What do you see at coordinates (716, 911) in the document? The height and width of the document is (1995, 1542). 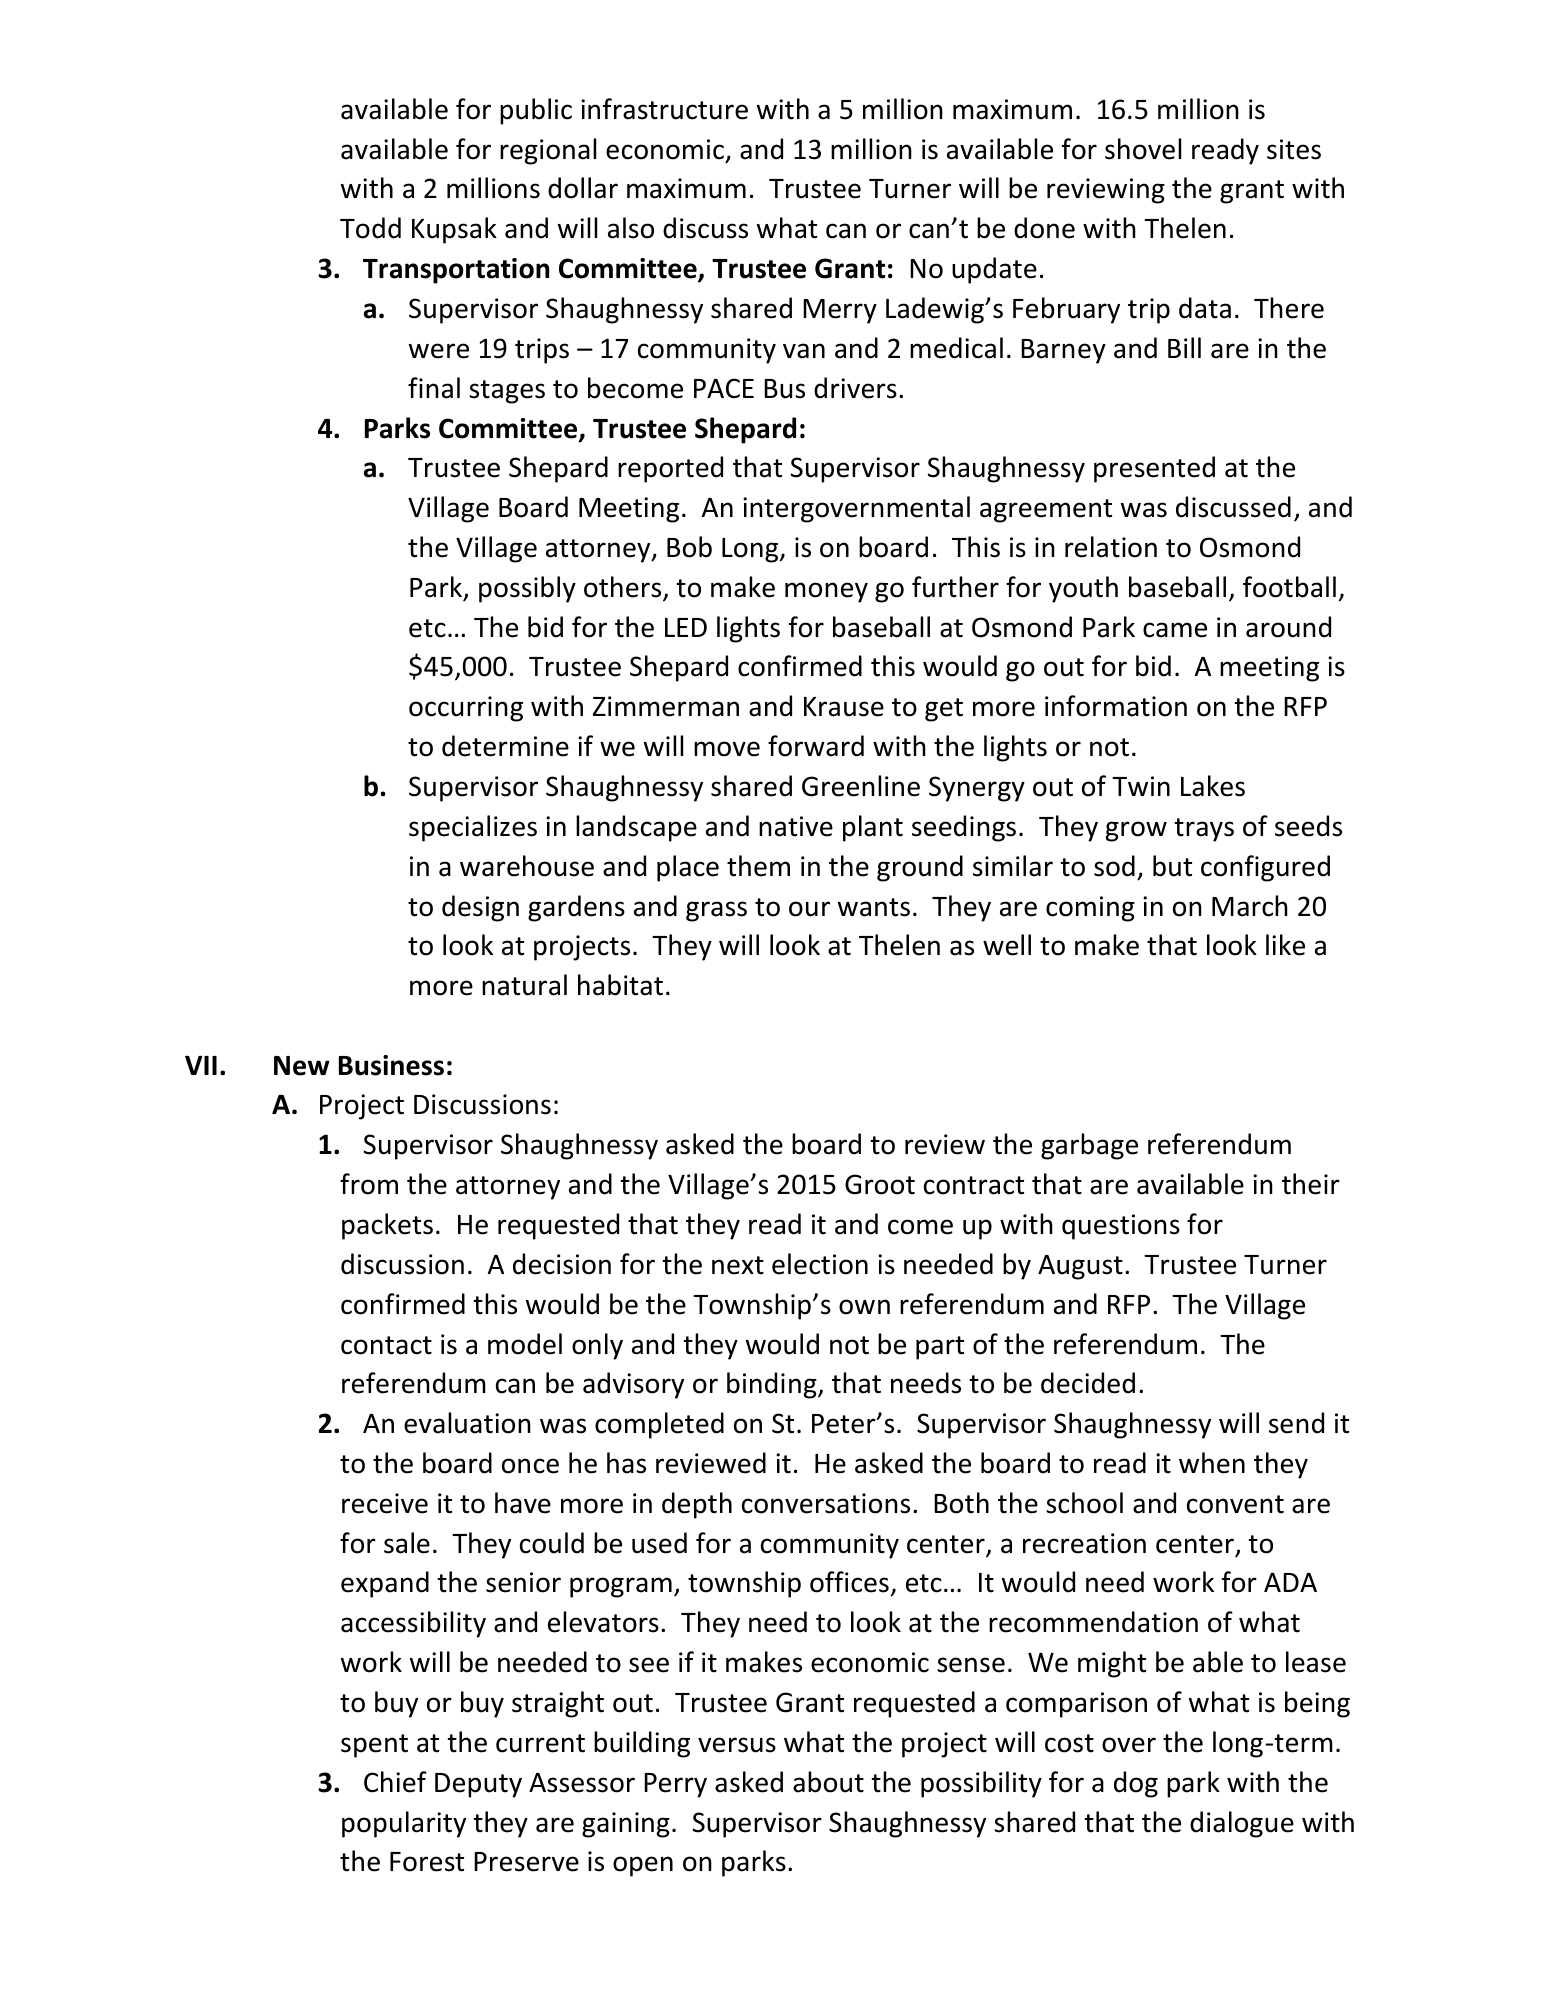 I see `grass` at bounding box center [716, 911].
